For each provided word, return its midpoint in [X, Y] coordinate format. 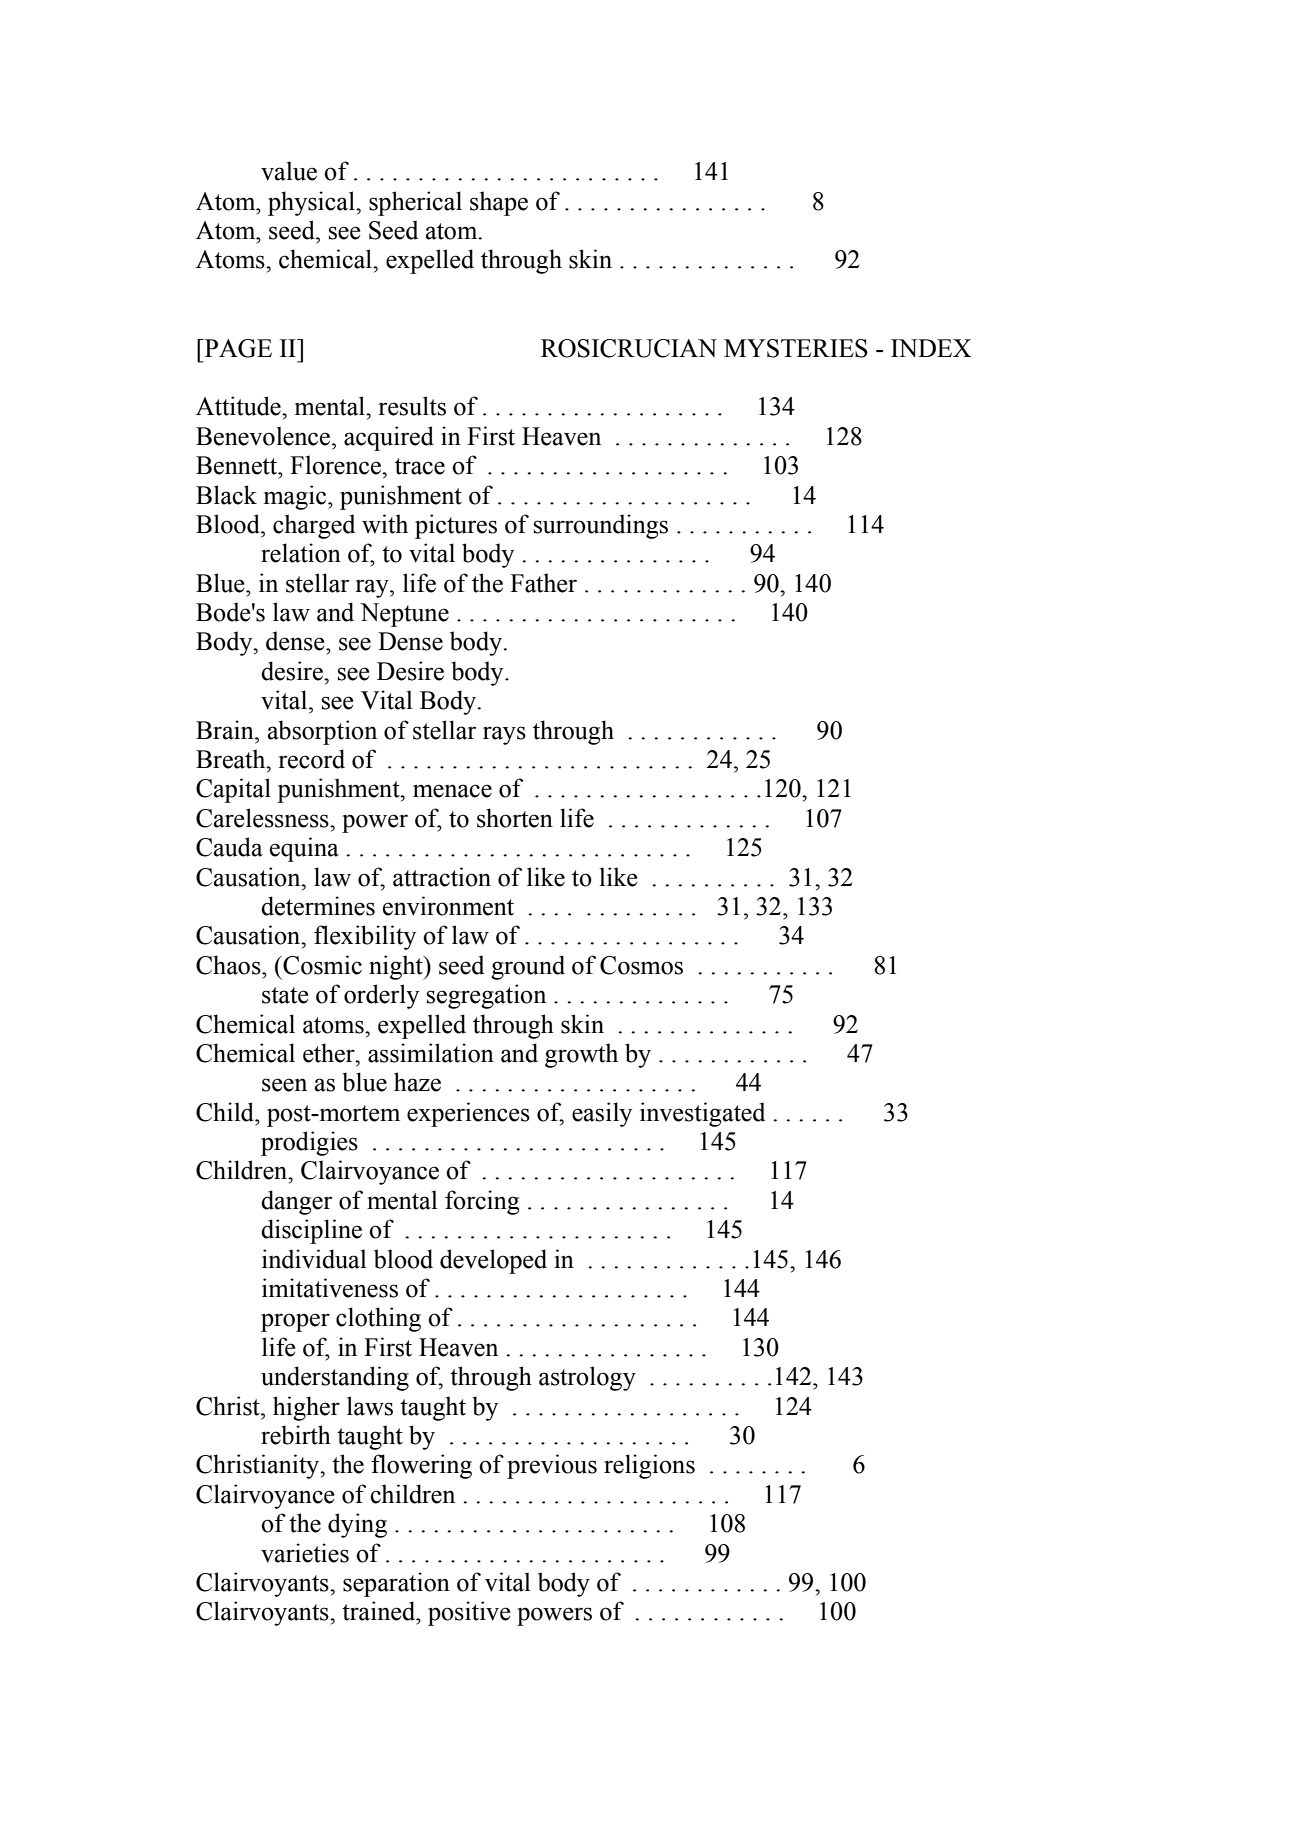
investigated [702, 1114]
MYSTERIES [796, 348]
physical [312, 203]
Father [543, 583]
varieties [305, 1553]
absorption [322, 732]
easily [602, 1114]
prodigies [309, 1143]
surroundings [601, 526]
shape [499, 203]
